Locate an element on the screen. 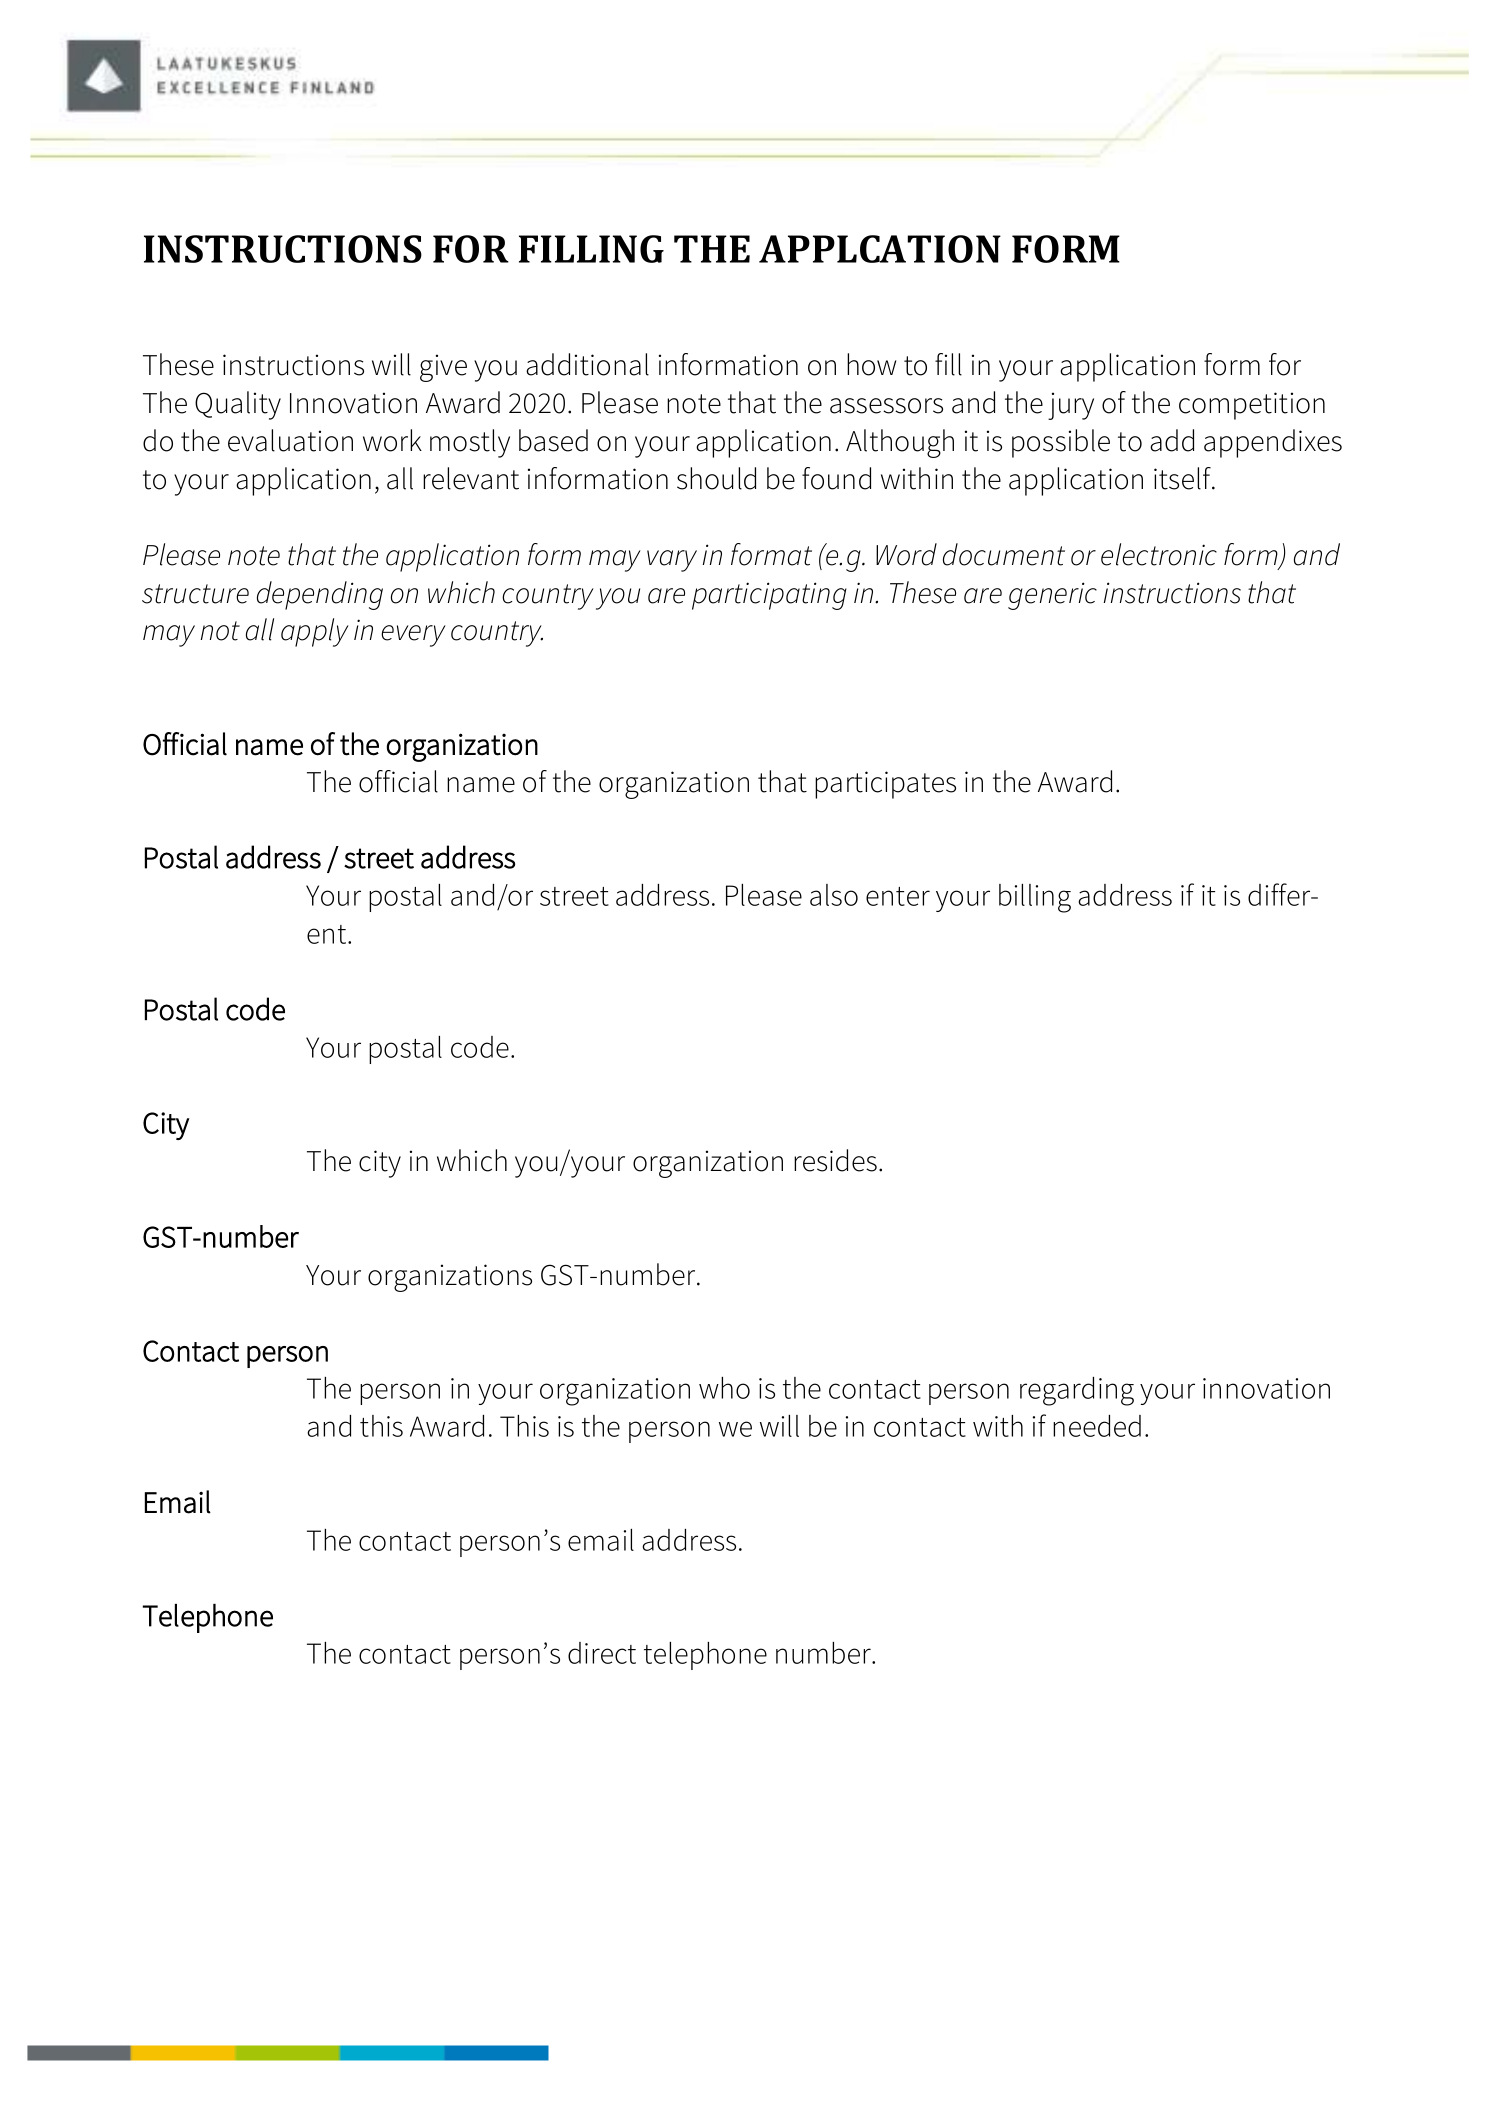 The image size is (1495, 2115). evaluation is located at coordinates (290, 440).
